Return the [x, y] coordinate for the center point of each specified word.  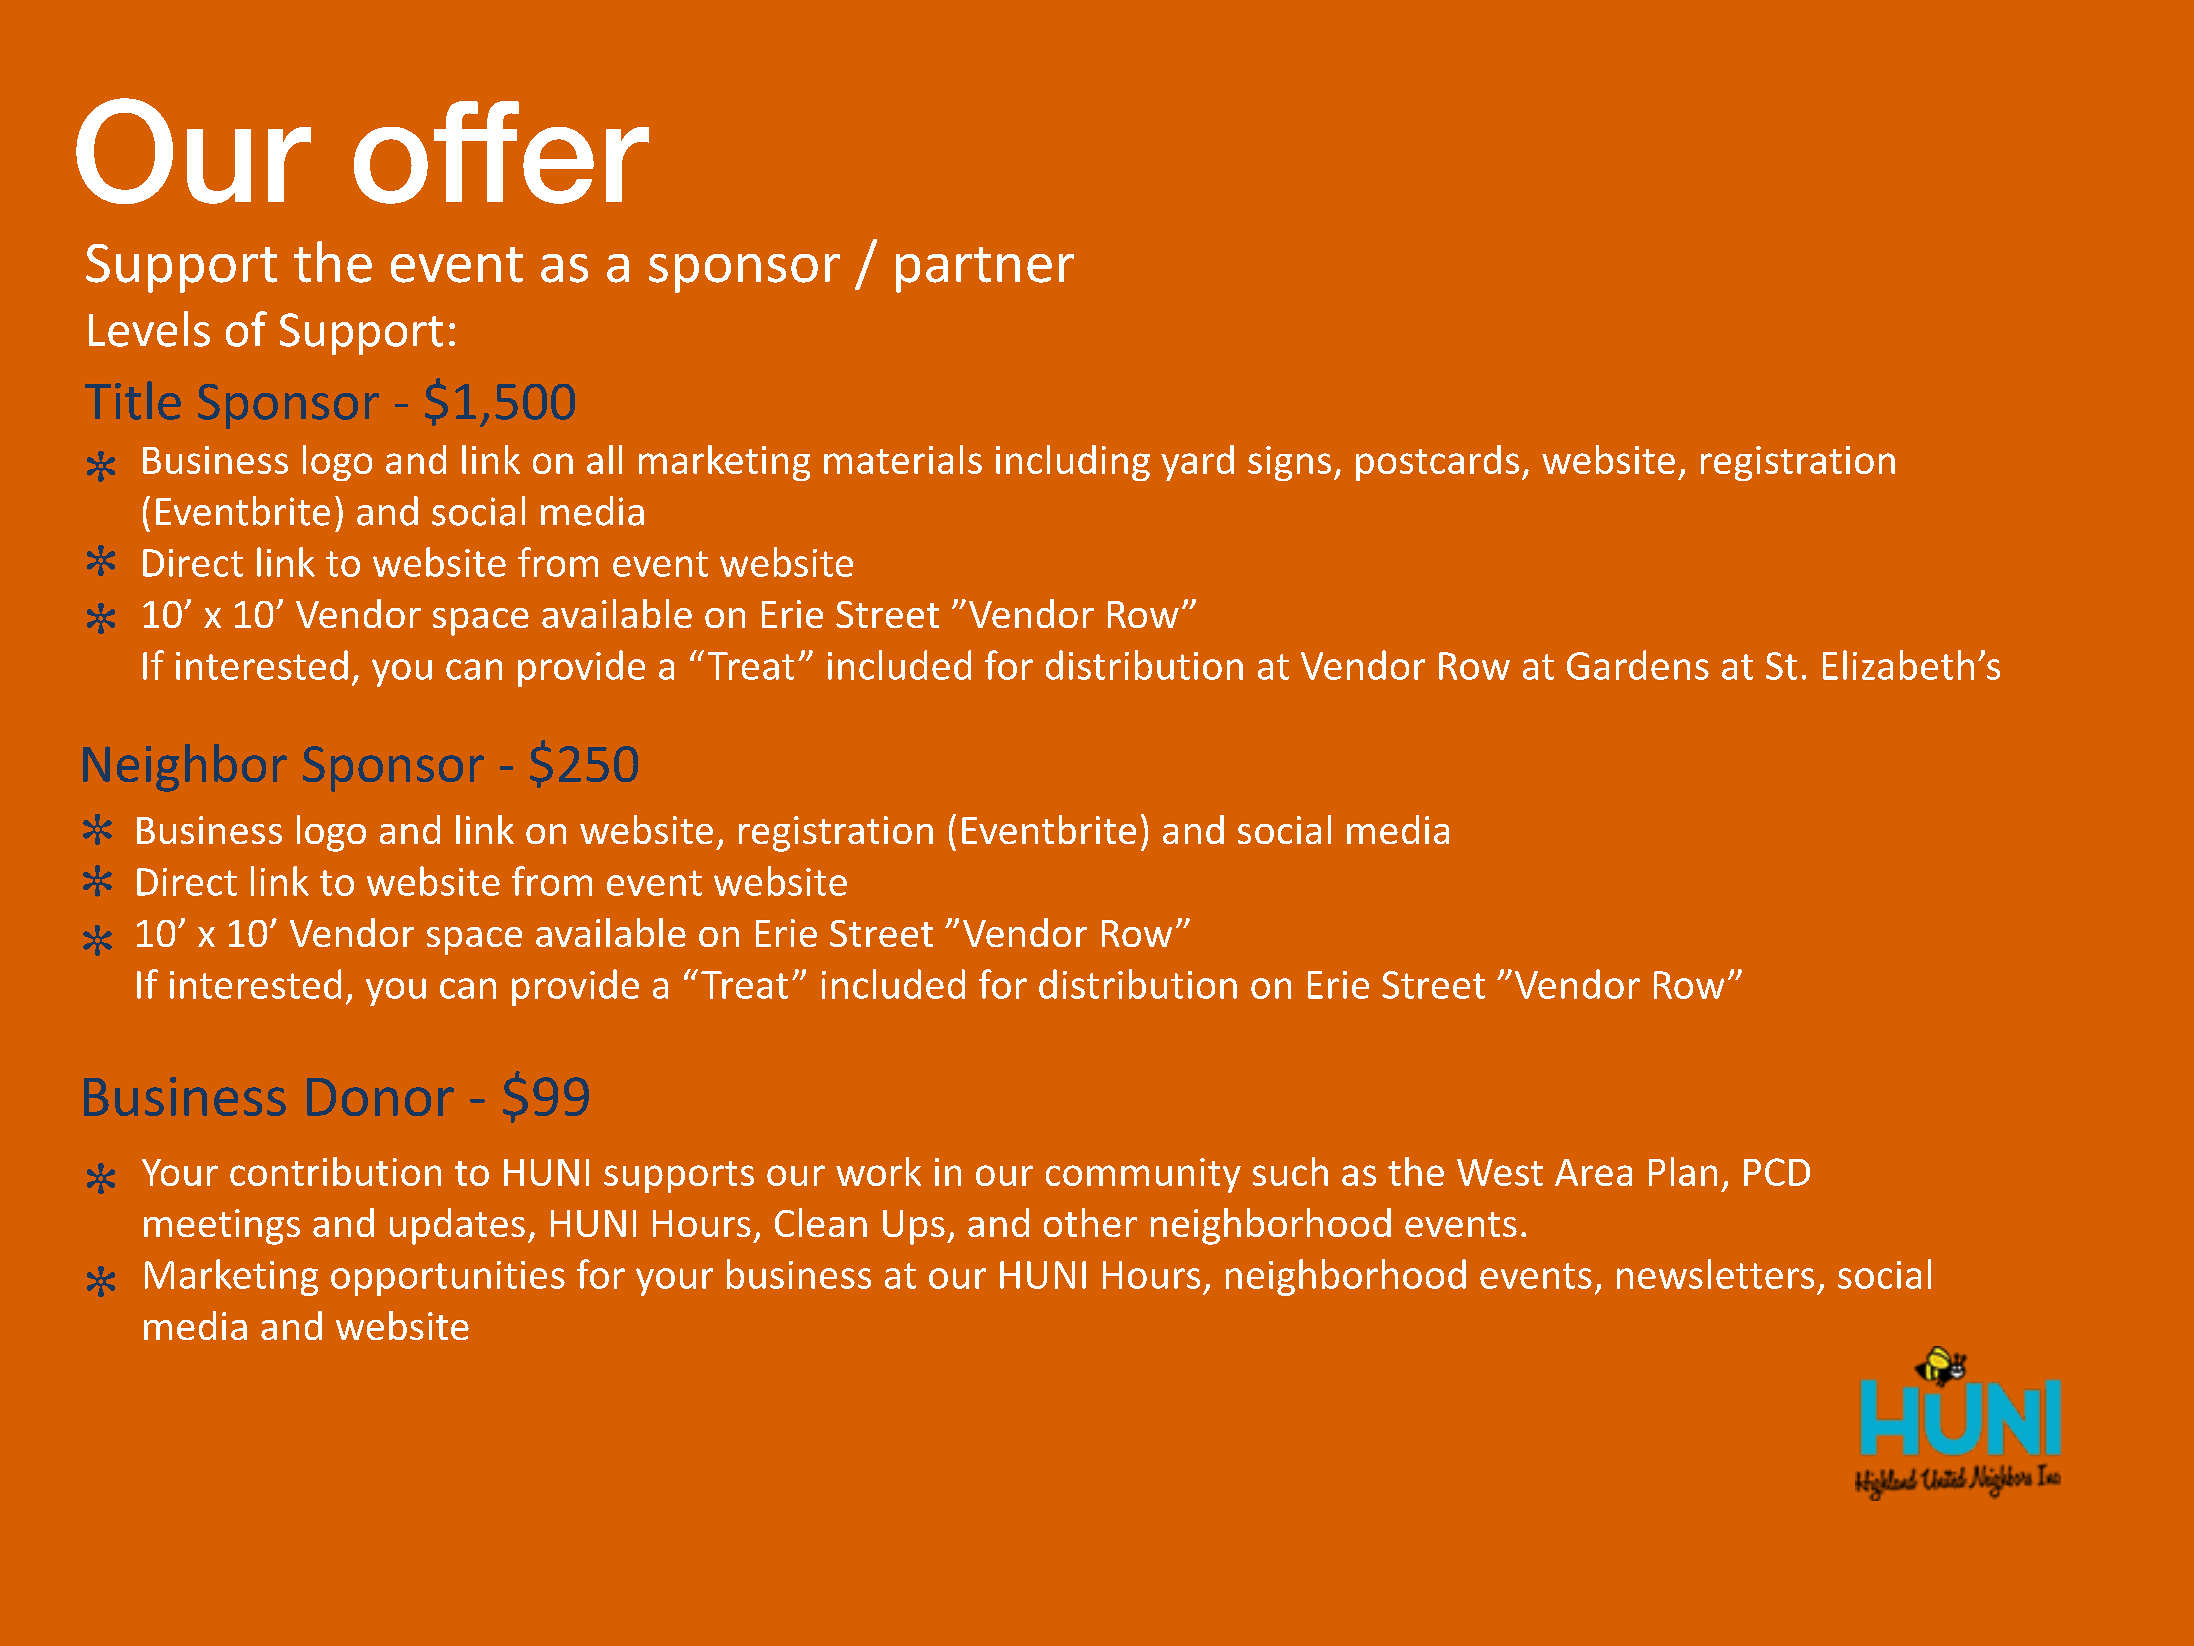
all [604, 459]
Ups [914, 1227]
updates [457, 1226]
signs [1289, 463]
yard [1197, 463]
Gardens [1638, 665]
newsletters [1715, 1274]
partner [985, 270]
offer [501, 152]
